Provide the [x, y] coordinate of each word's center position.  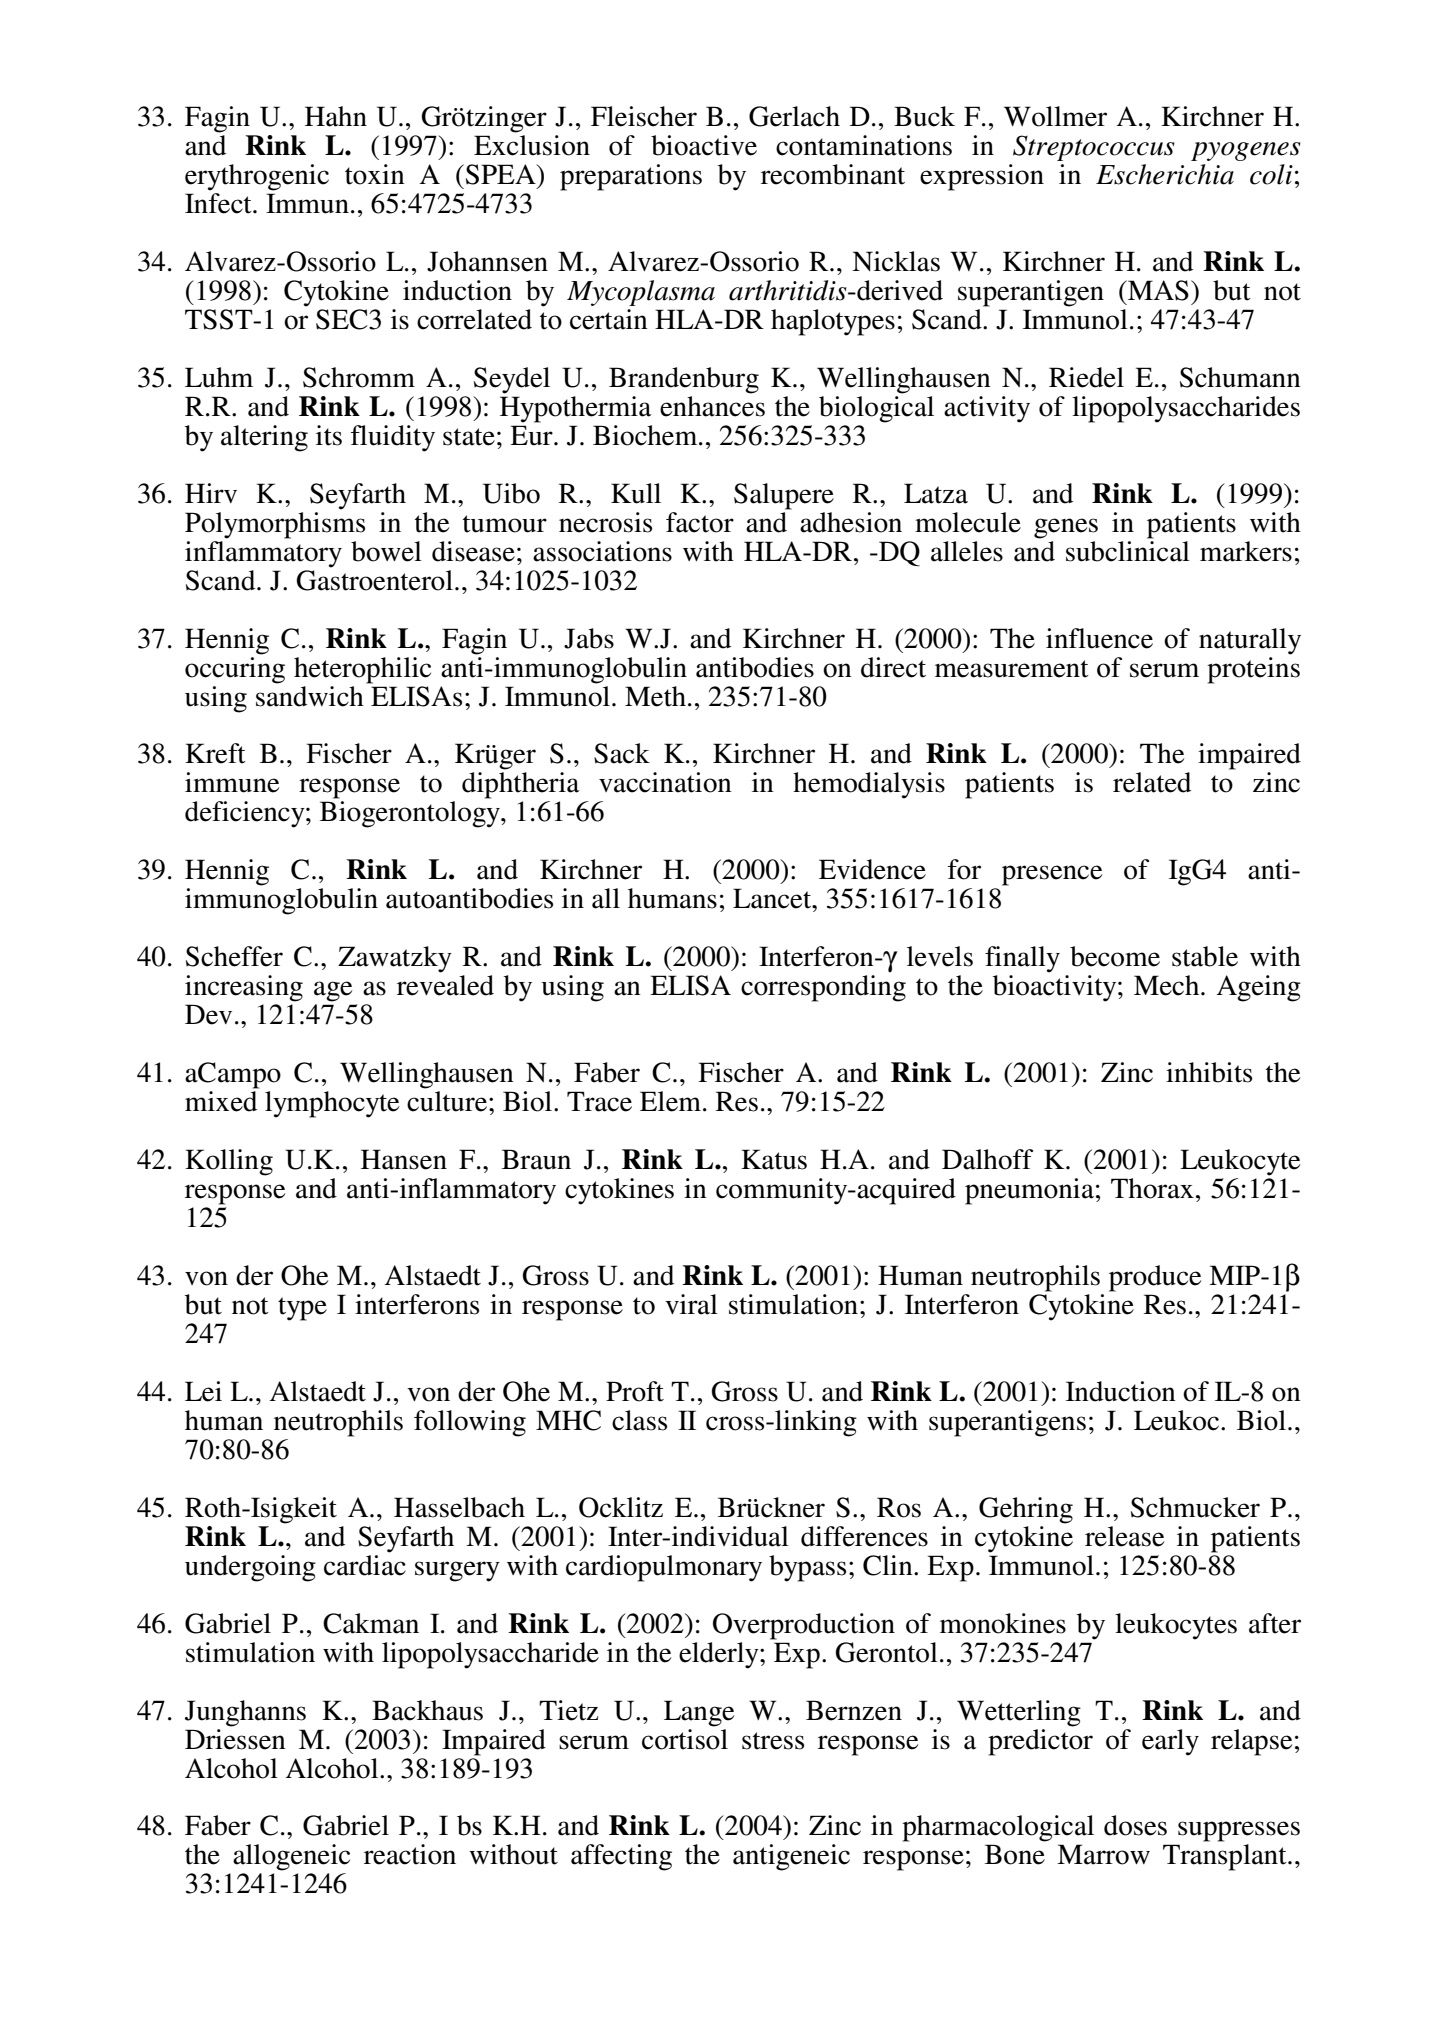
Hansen [404, 1159]
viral [691, 1304]
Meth [655, 696]
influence [1099, 638]
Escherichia [1165, 174]
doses [1135, 1825]
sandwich [310, 695]
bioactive [704, 145]
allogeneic [291, 1857]
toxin [375, 174]
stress [773, 1741]
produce [1155, 1278]
